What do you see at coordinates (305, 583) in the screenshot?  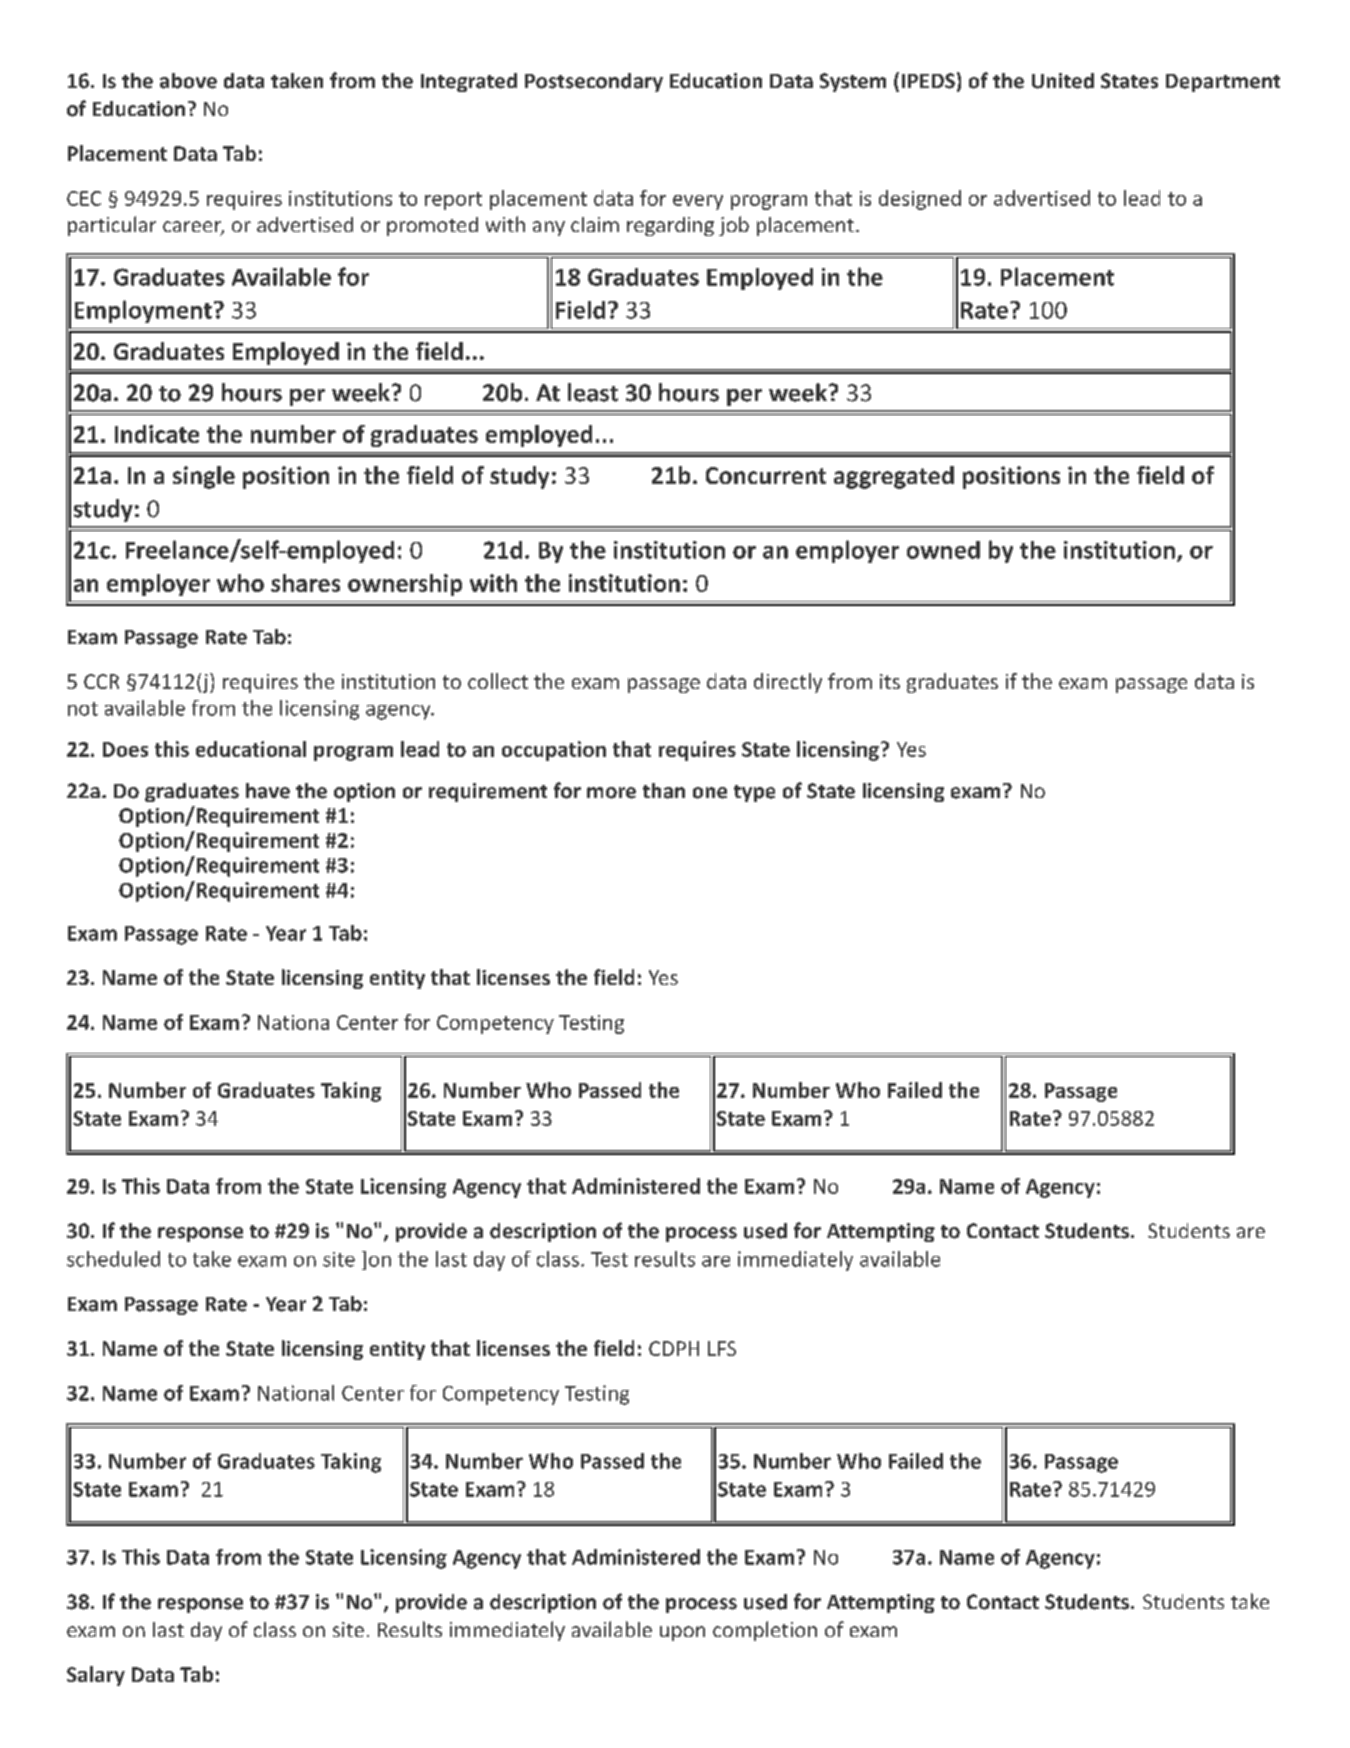 I see `shares` at bounding box center [305, 583].
